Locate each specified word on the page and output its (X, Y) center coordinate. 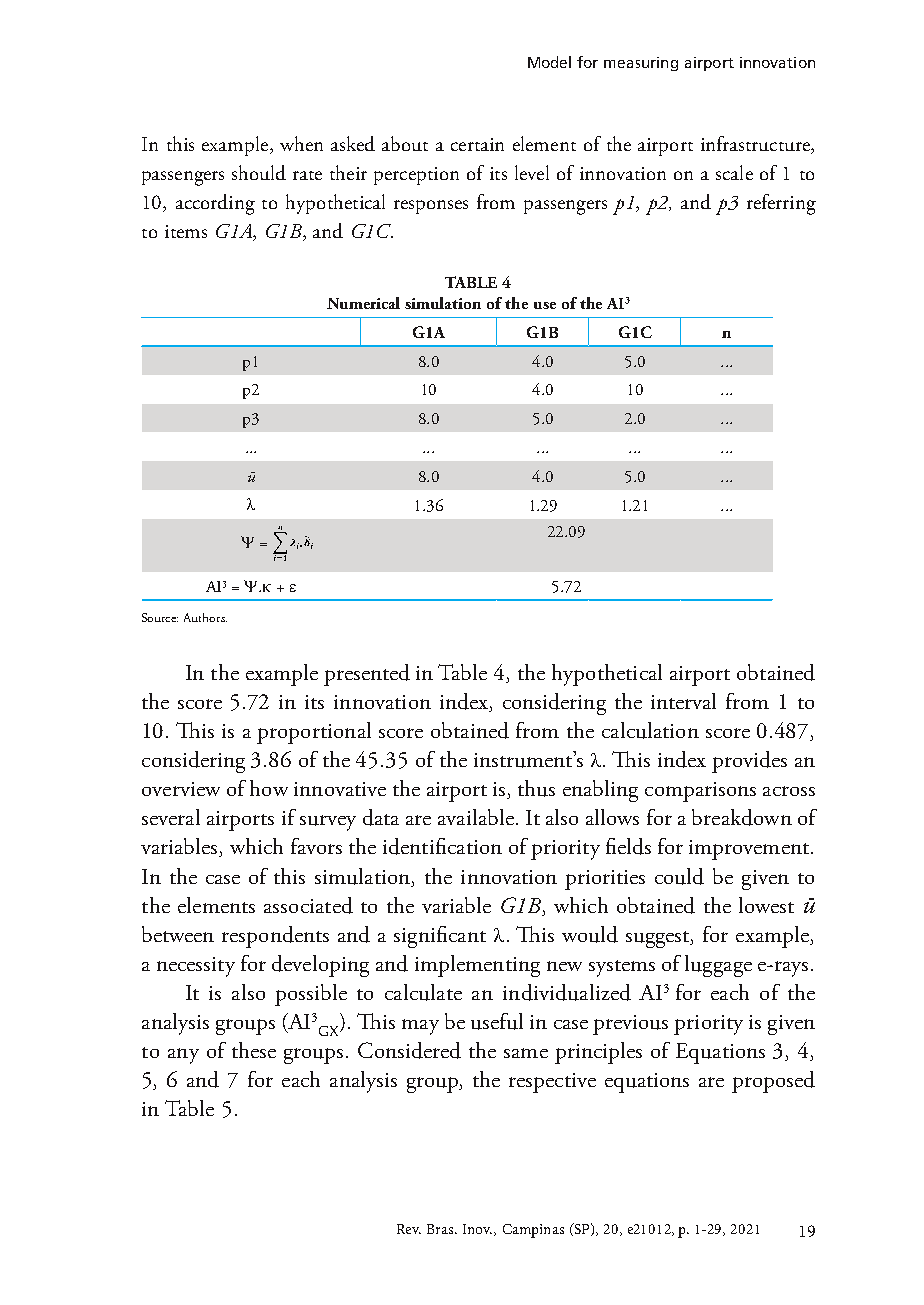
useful (497, 1021)
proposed (773, 1082)
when (301, 143)
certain (477, 144)
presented (367, 675)
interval (683, 701)
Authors (205, 617)
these (254, 1050)
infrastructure (756, 145)
